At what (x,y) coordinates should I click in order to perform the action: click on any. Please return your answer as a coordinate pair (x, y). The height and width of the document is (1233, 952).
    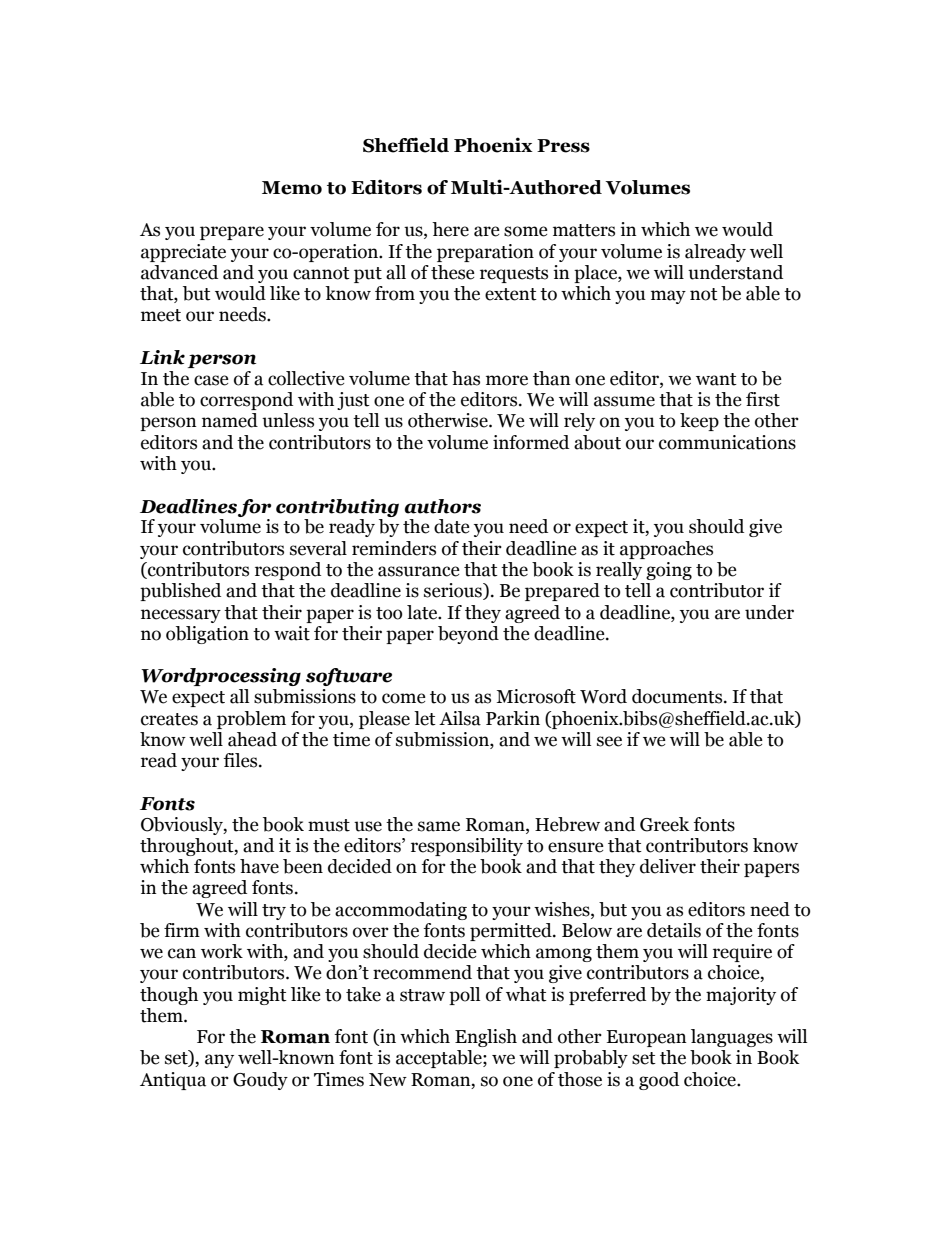
    Looking at the image, I should click on (219, 1061).
